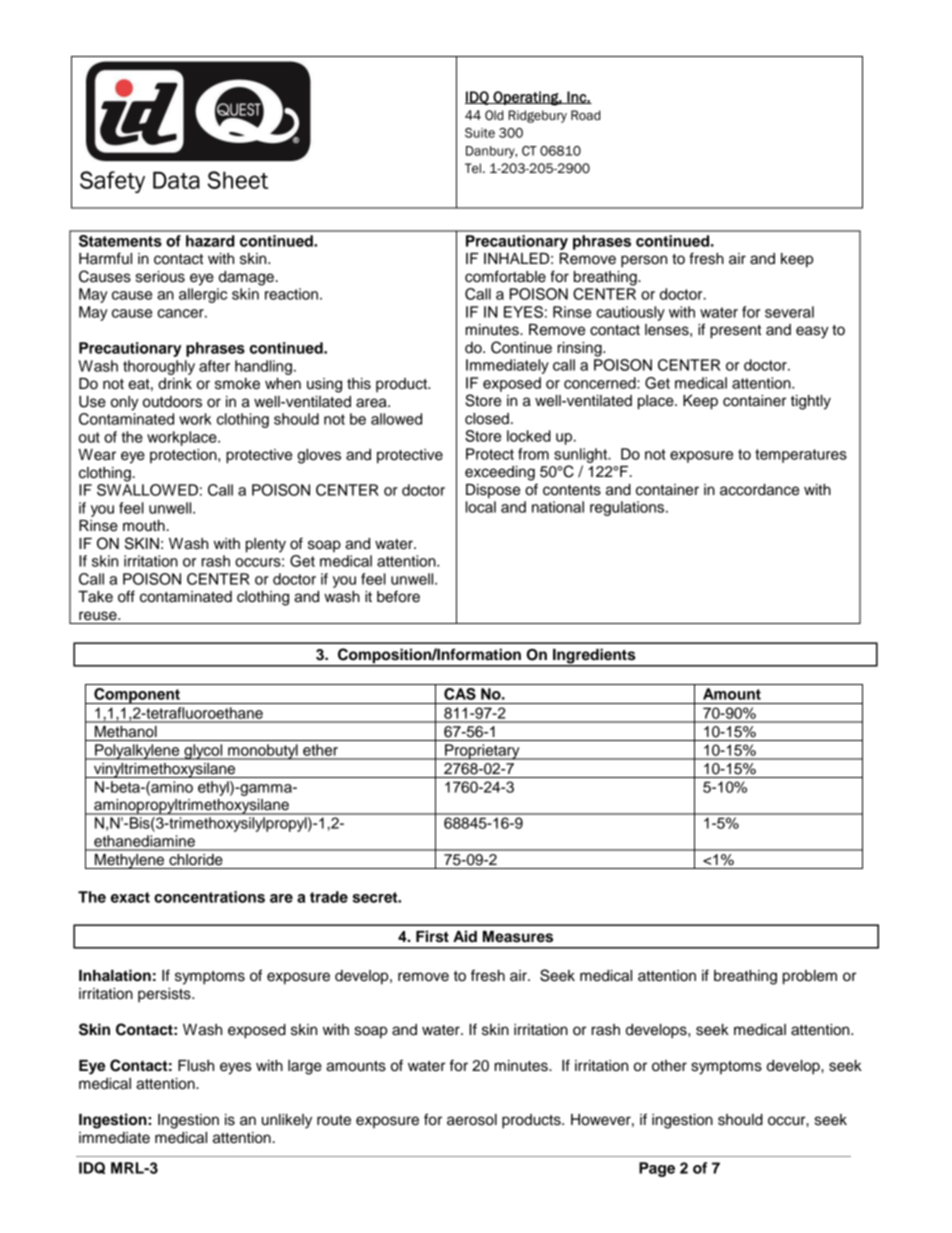 This screenshot has width=952, height=1233. What do you see at coordinates (493, 491) in the screenshot?
I see `Dispose` at bounding box center [493, 491].
